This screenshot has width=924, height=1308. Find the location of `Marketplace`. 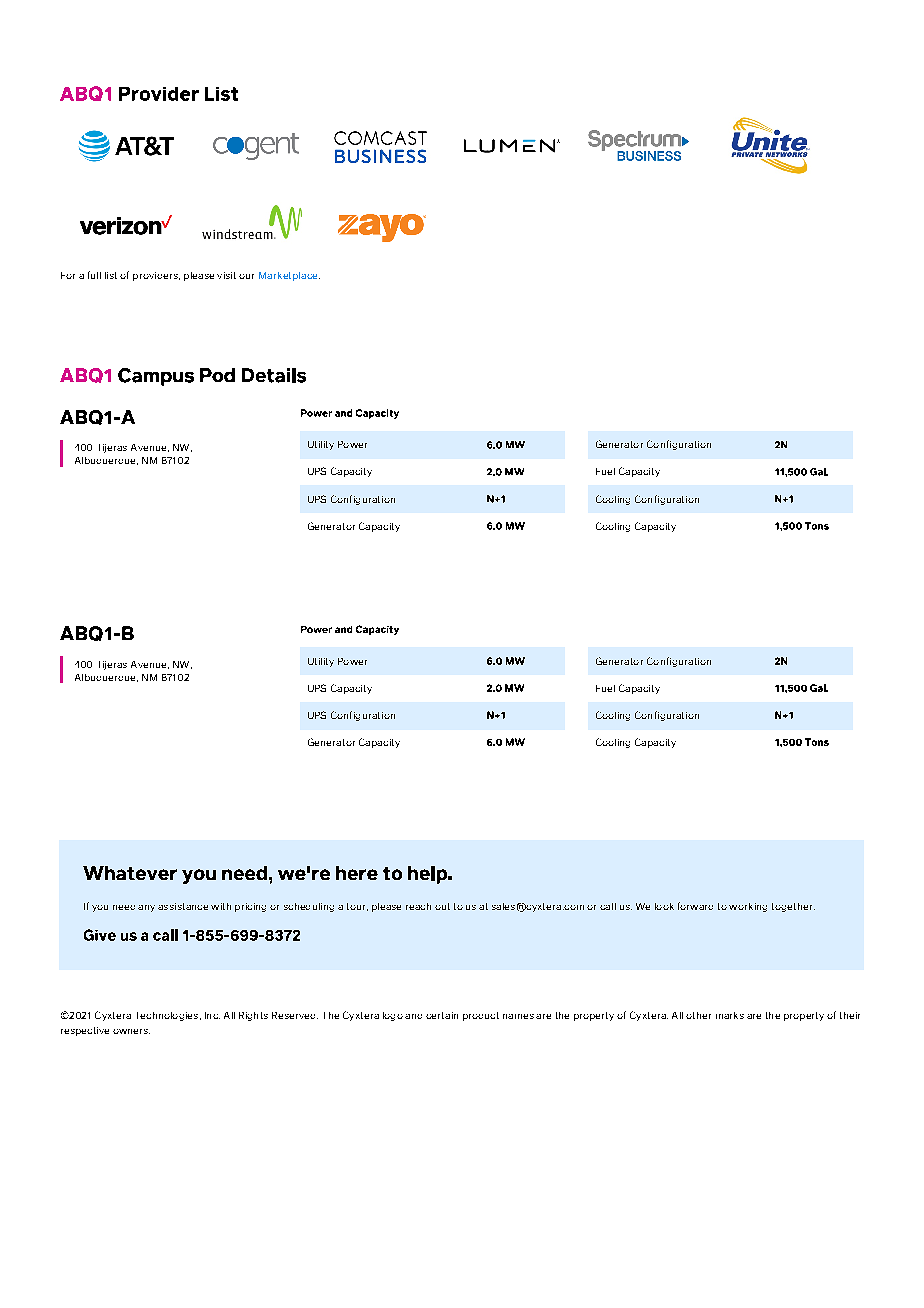

Marketplace is located at coordinates (289, 276).
